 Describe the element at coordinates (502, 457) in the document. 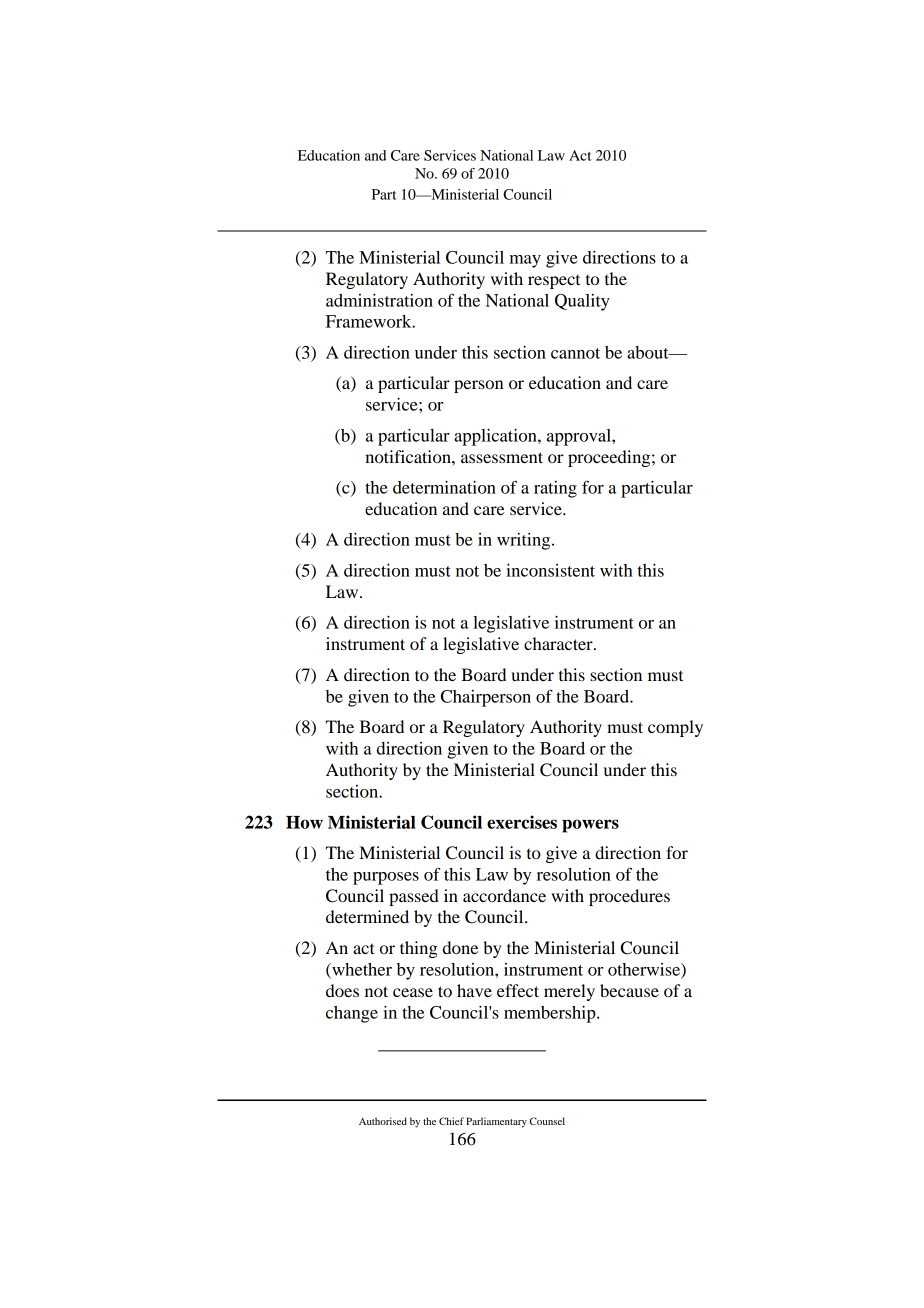

I see `assessment` at that location.
